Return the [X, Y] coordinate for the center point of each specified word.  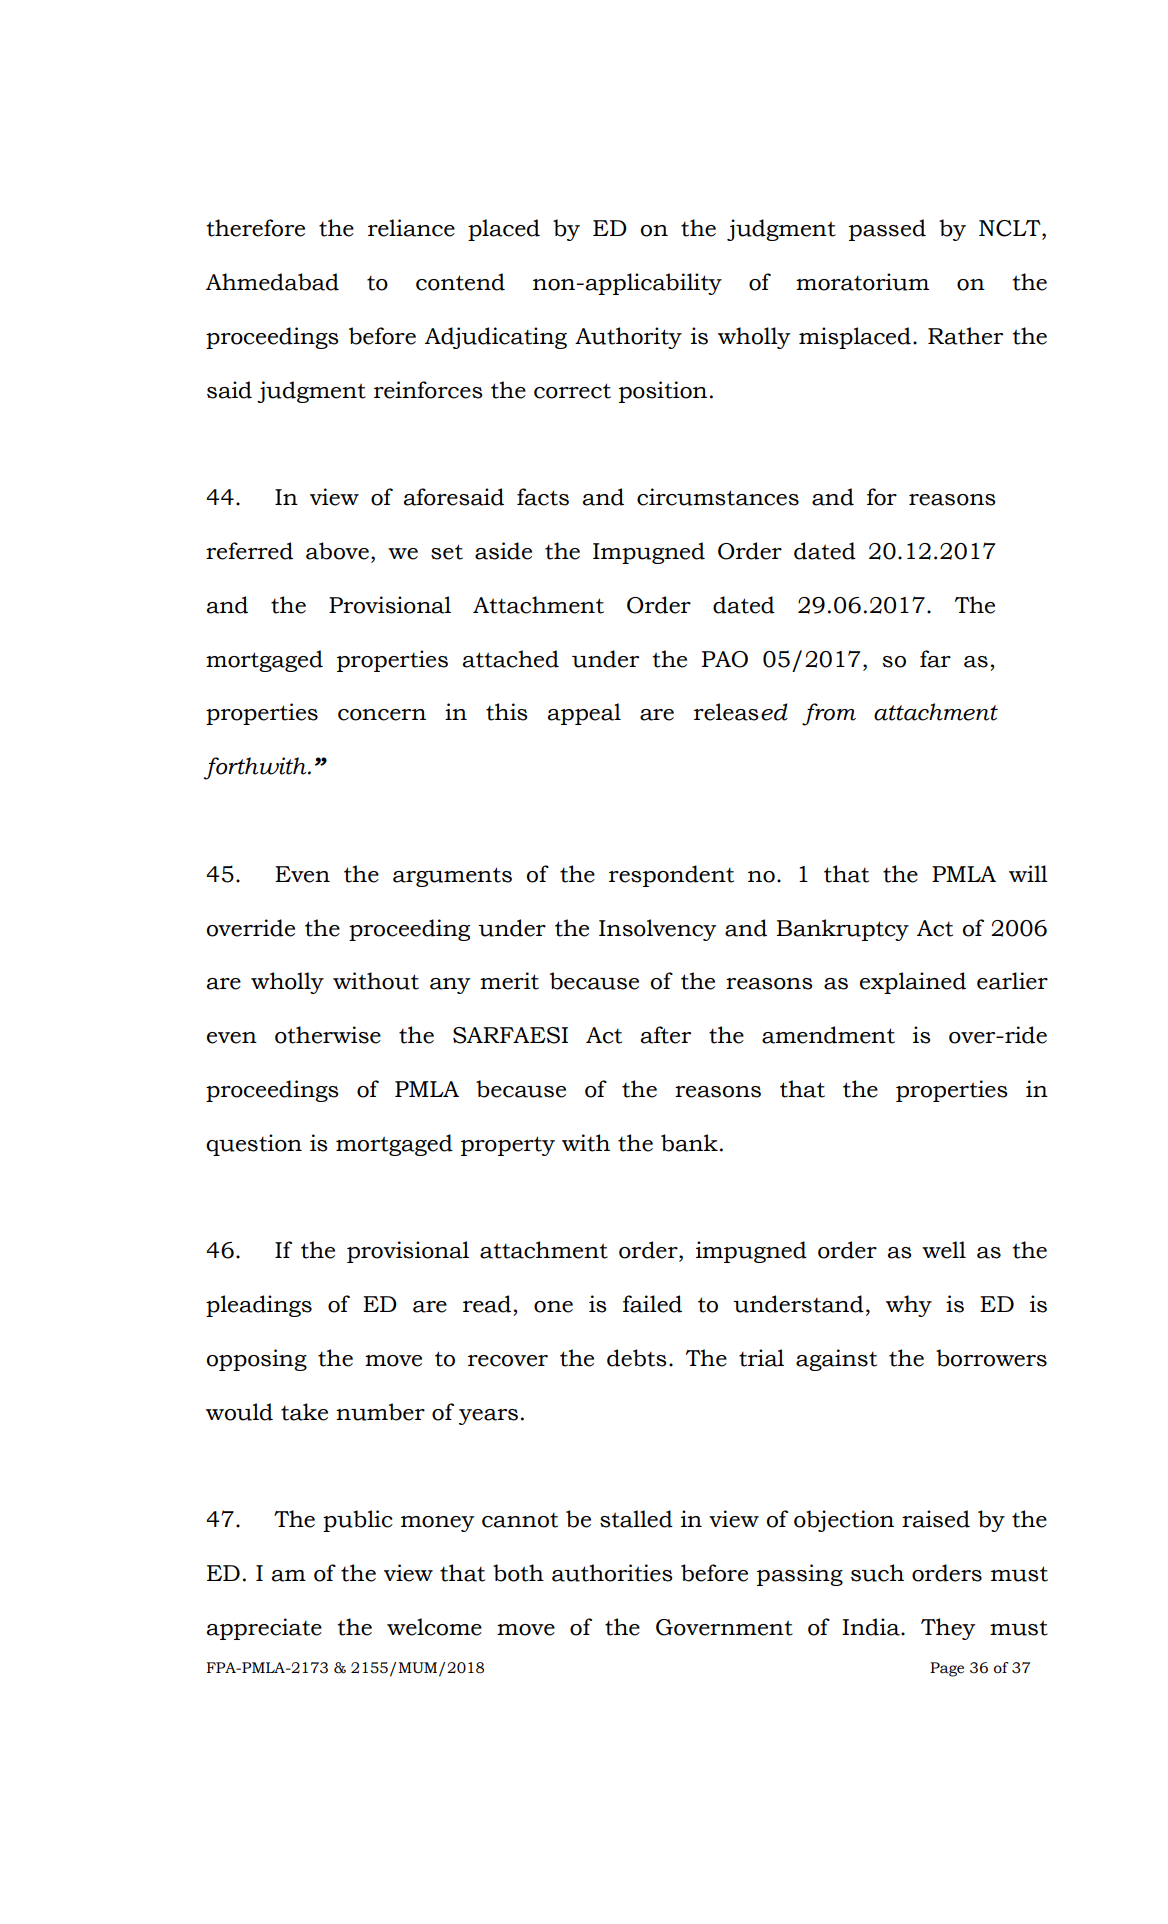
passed [887, 230]
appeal [584, 714]
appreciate [264, 1629]
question [254, 1145]
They [948, 1629]
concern [382, 715]
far [935, 659]
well [944, 1250]
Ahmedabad [272, 282]
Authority [628, 338]
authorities [612, 1573]
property [508, 1146]
